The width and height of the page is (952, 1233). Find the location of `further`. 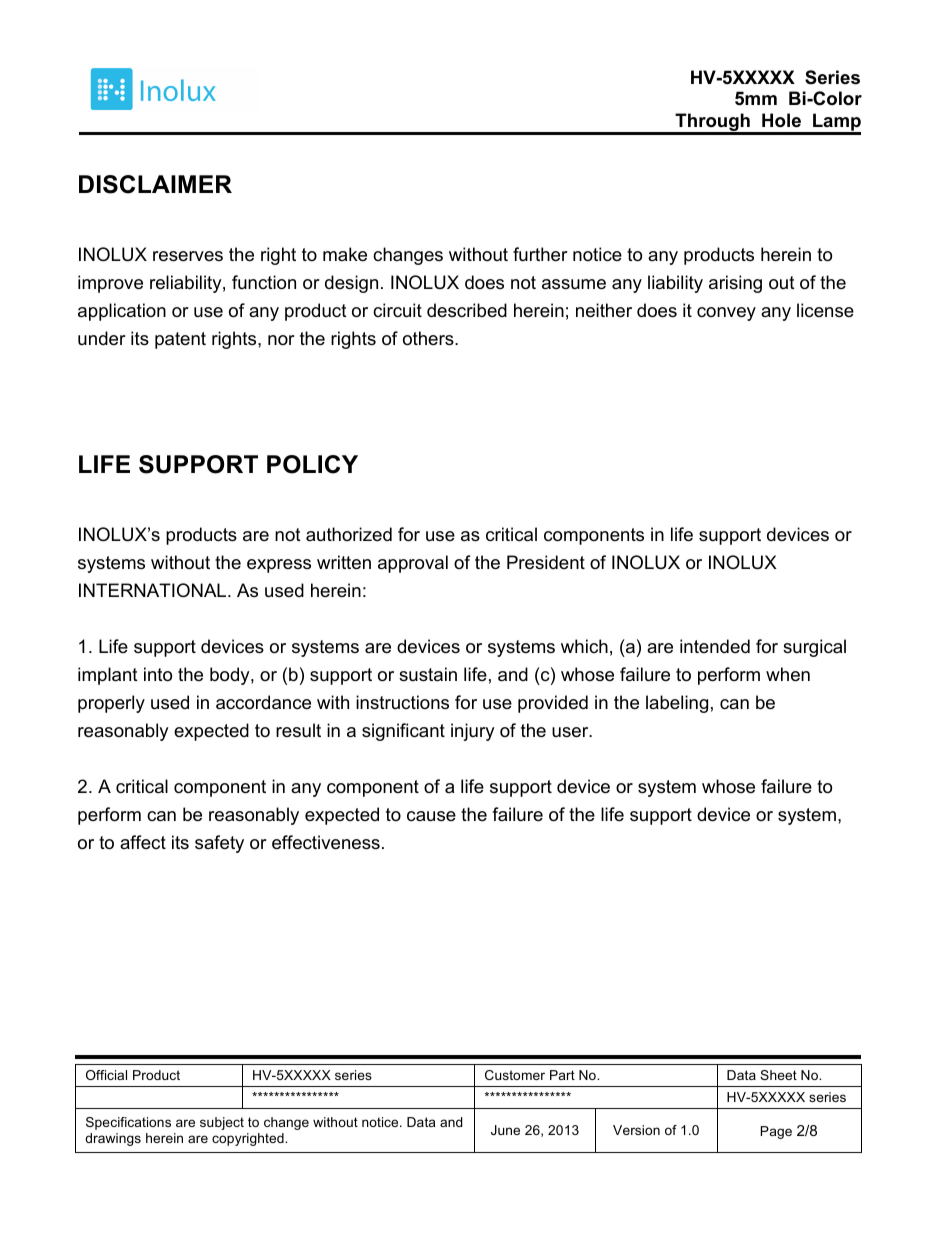

further is located at coordinates (540, 254).
